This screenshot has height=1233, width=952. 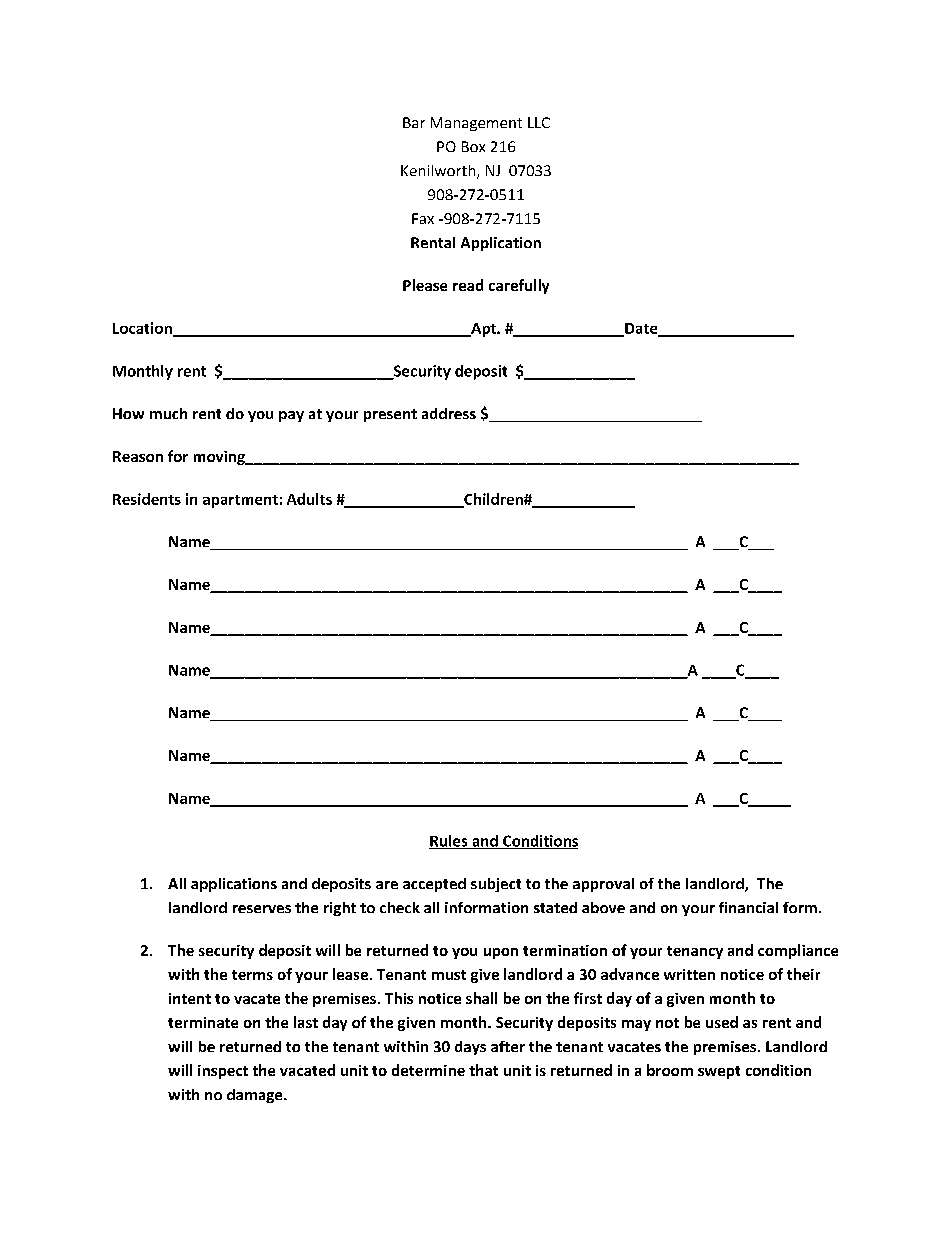 I want to click on inspect, so click(x=223, y=1072).
